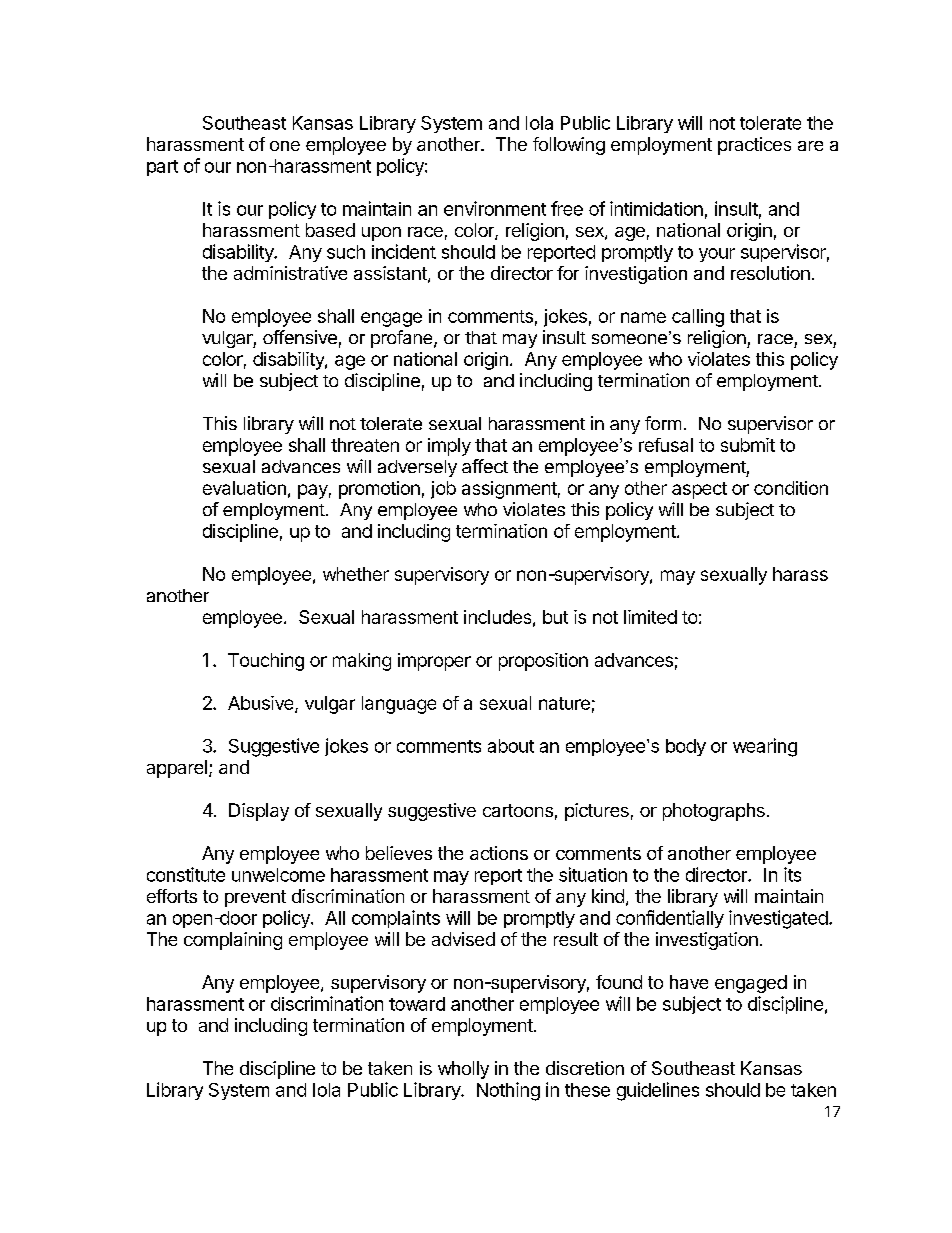 The height and width of the document is (1233, 952). Describe the element at coordinates (162, 168) in the document. I see `part` at that location.
